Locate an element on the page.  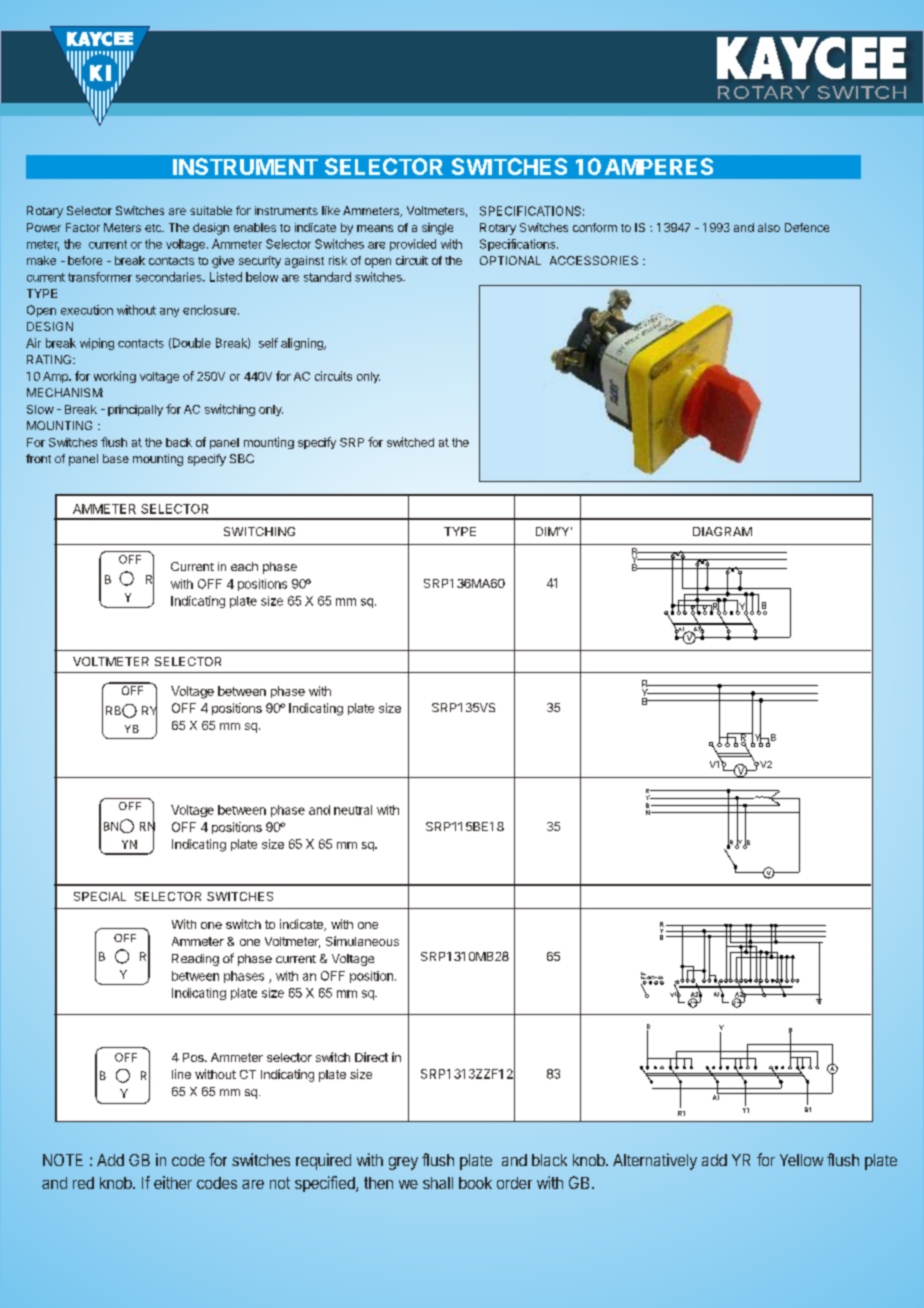
single is located at coordinates (437, 229).
